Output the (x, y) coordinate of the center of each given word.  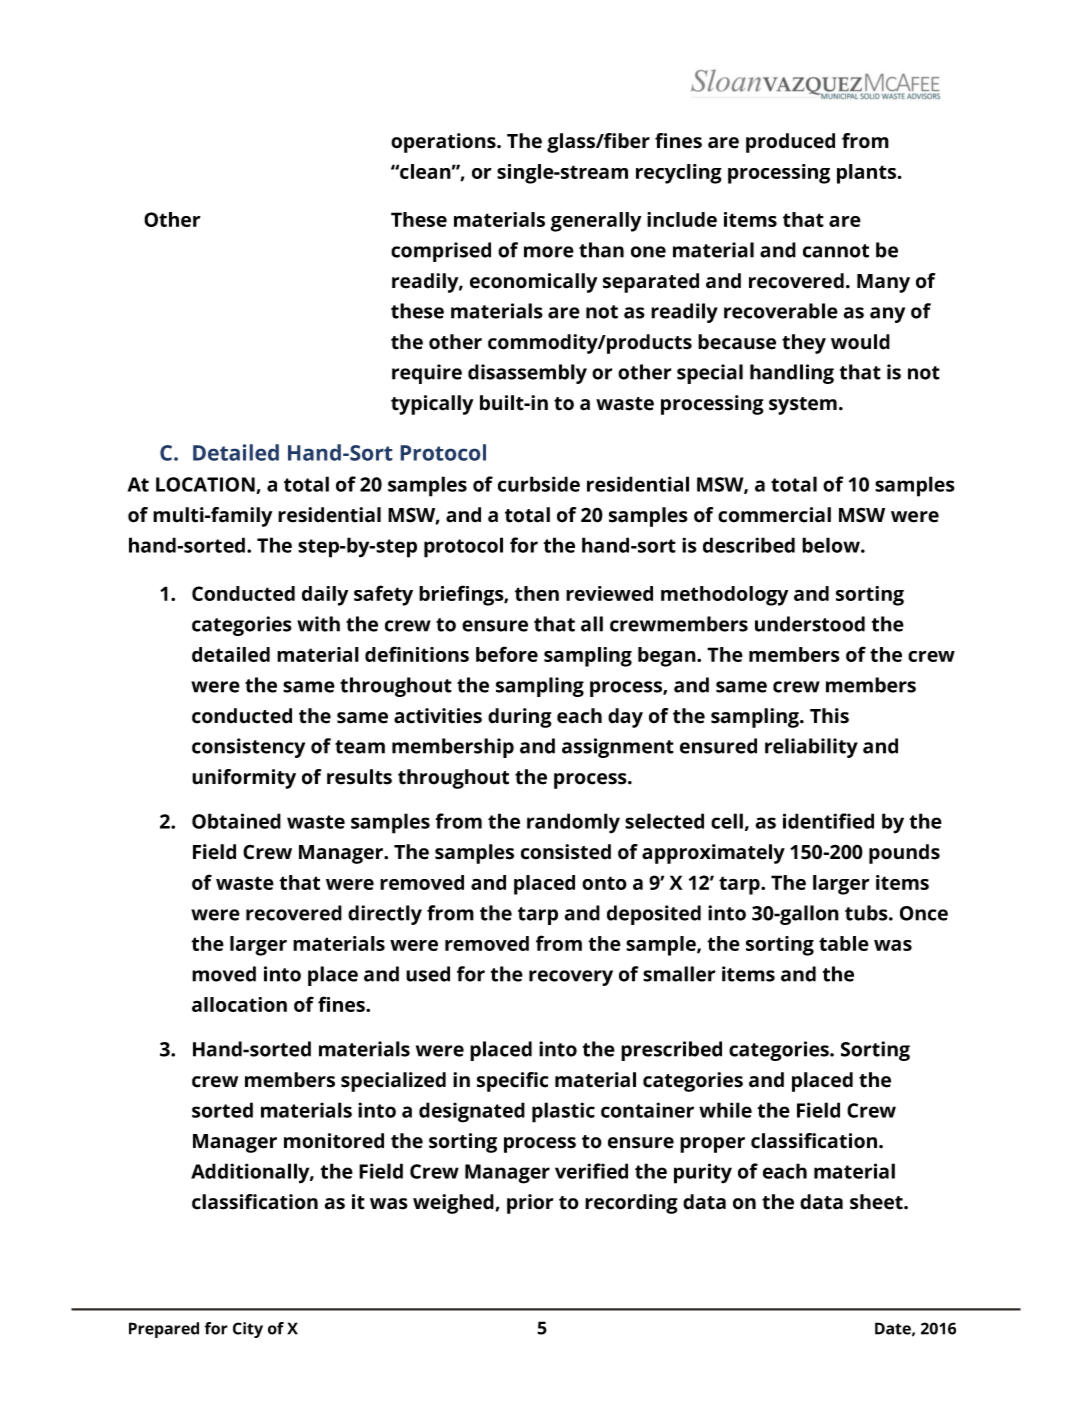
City (248, 1330)
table (844, 943)
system (803, 406)
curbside (539, 484)
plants (868, 174)
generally (595, 222)
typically (432, 405)
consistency (248, 748)
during (520, 718)
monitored (334, 1141)
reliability (811, 748)
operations (444, 143)
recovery (571, 978)
